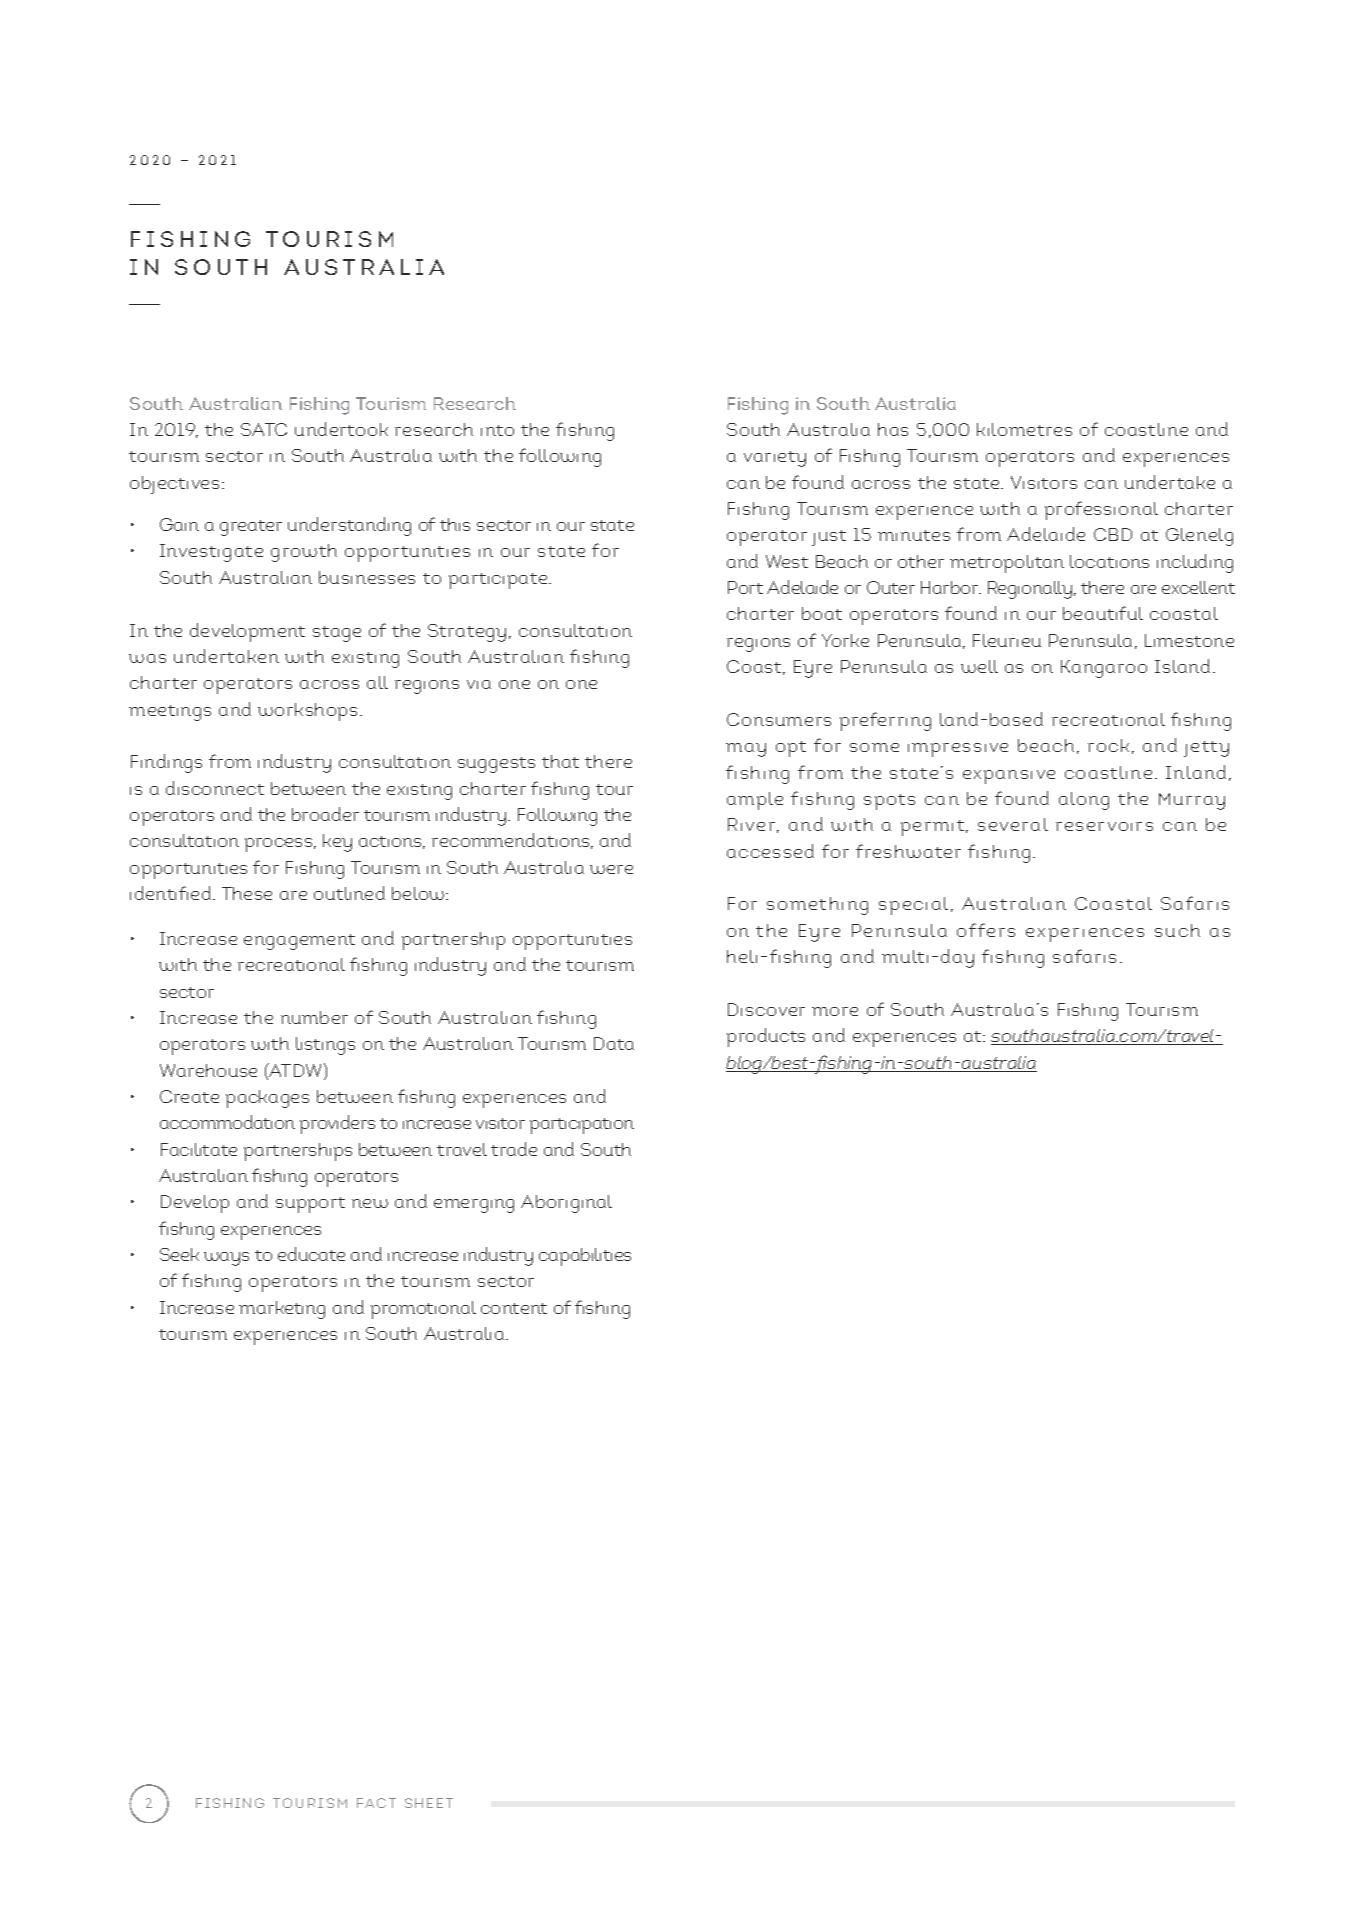 The height and width of the screenshot is (1930, 1365). I want to click on FACT, so click(376, 1803).
